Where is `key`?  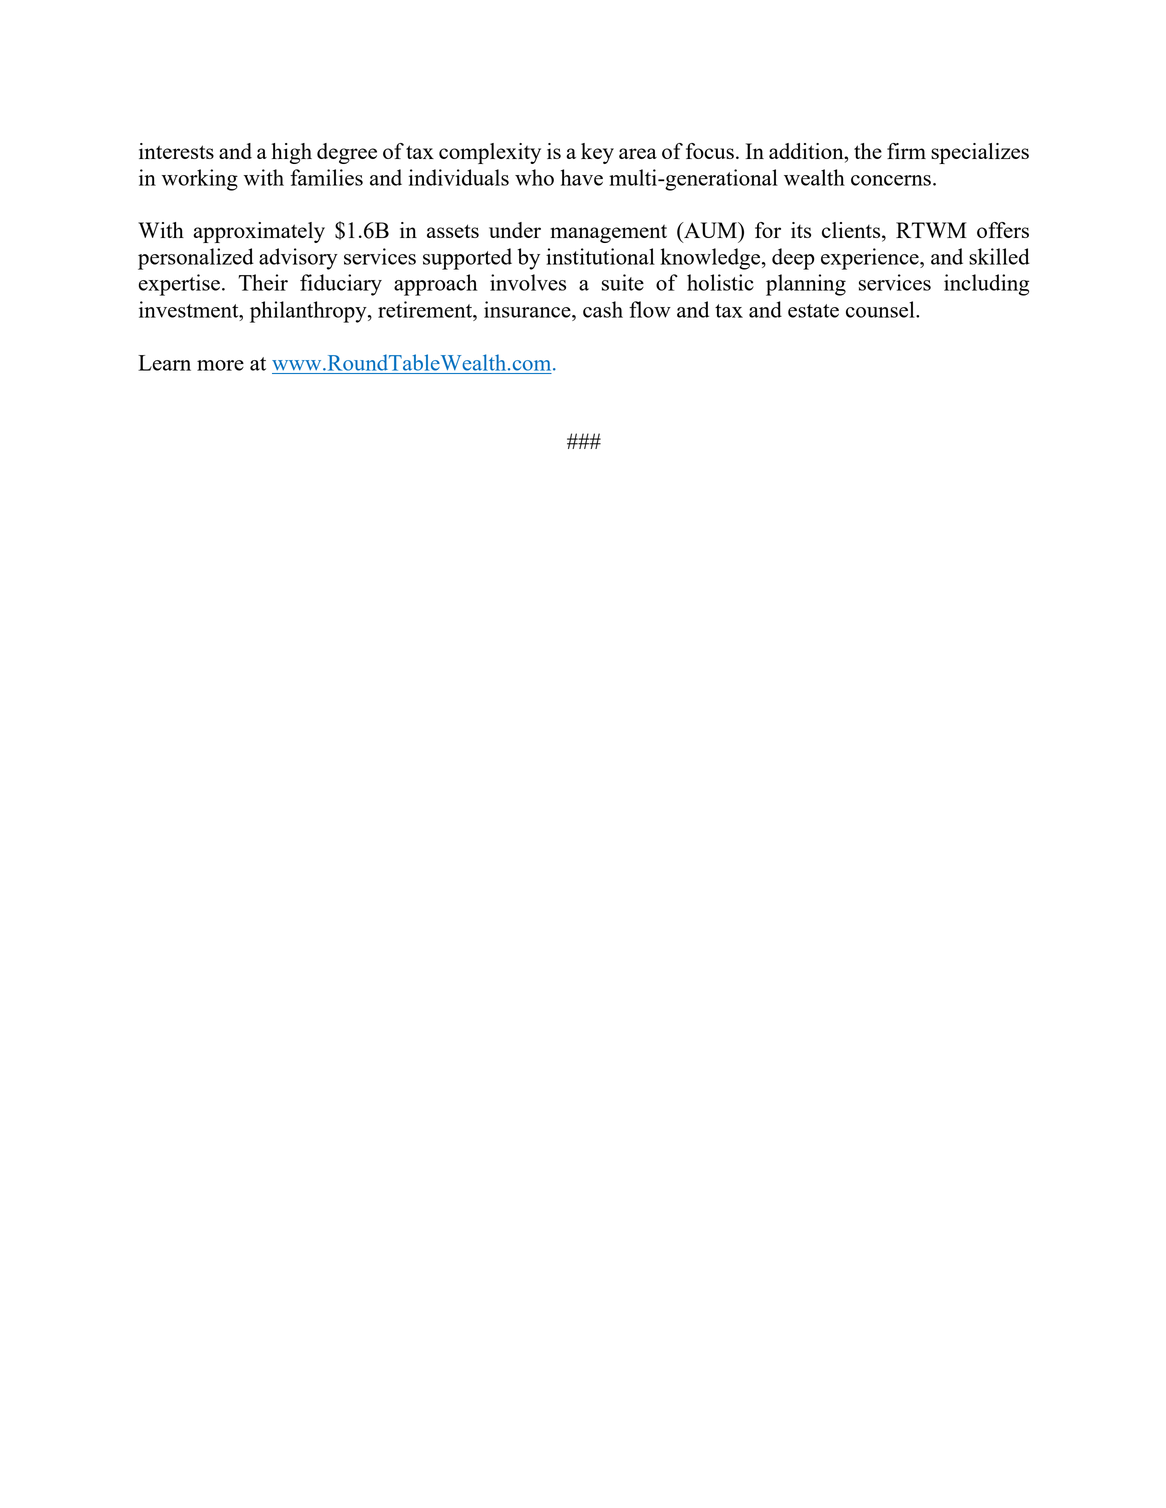 key is located at coordinates (597, 153).
